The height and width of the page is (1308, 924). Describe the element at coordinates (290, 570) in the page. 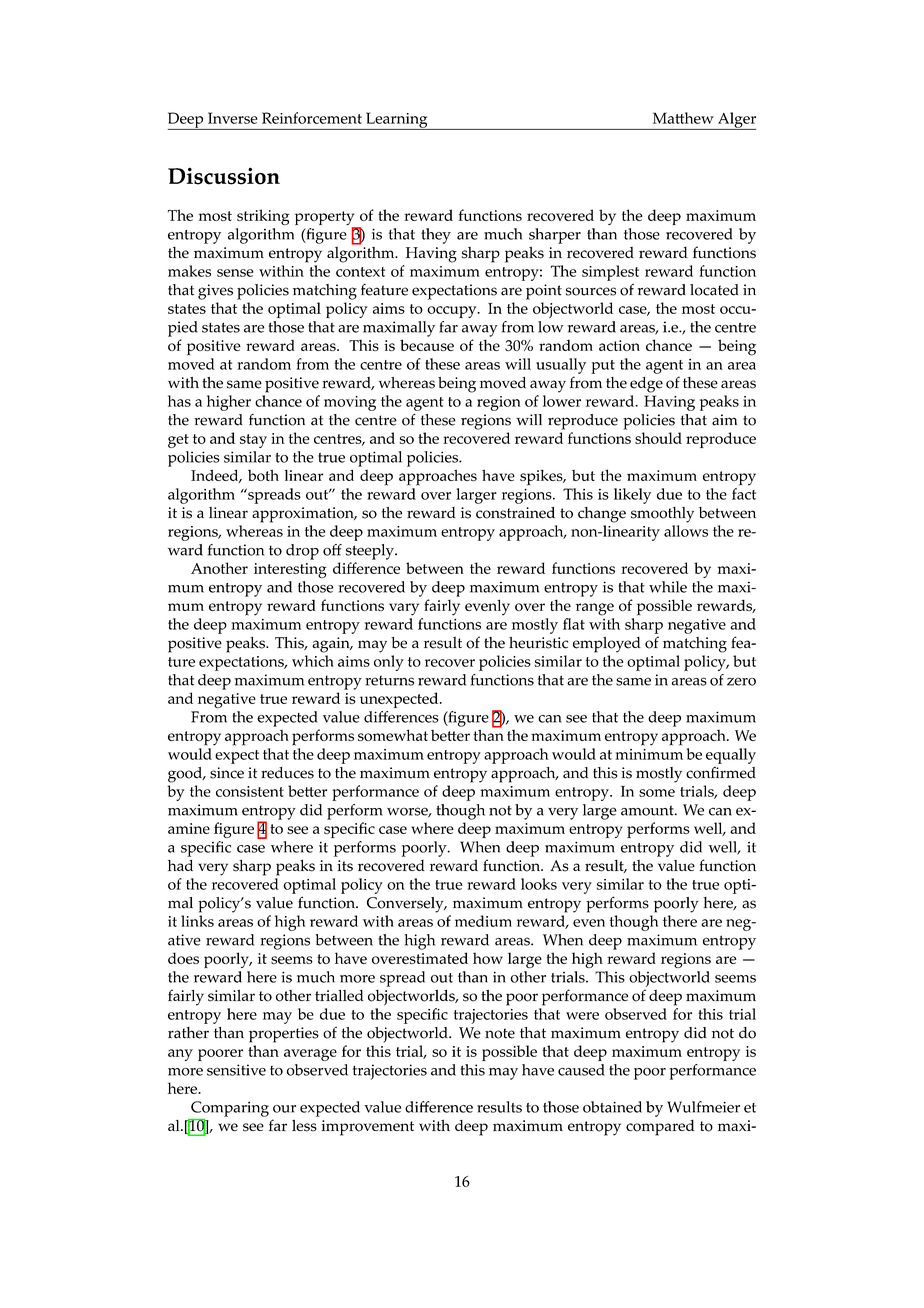

I see `interesting` at that location.
